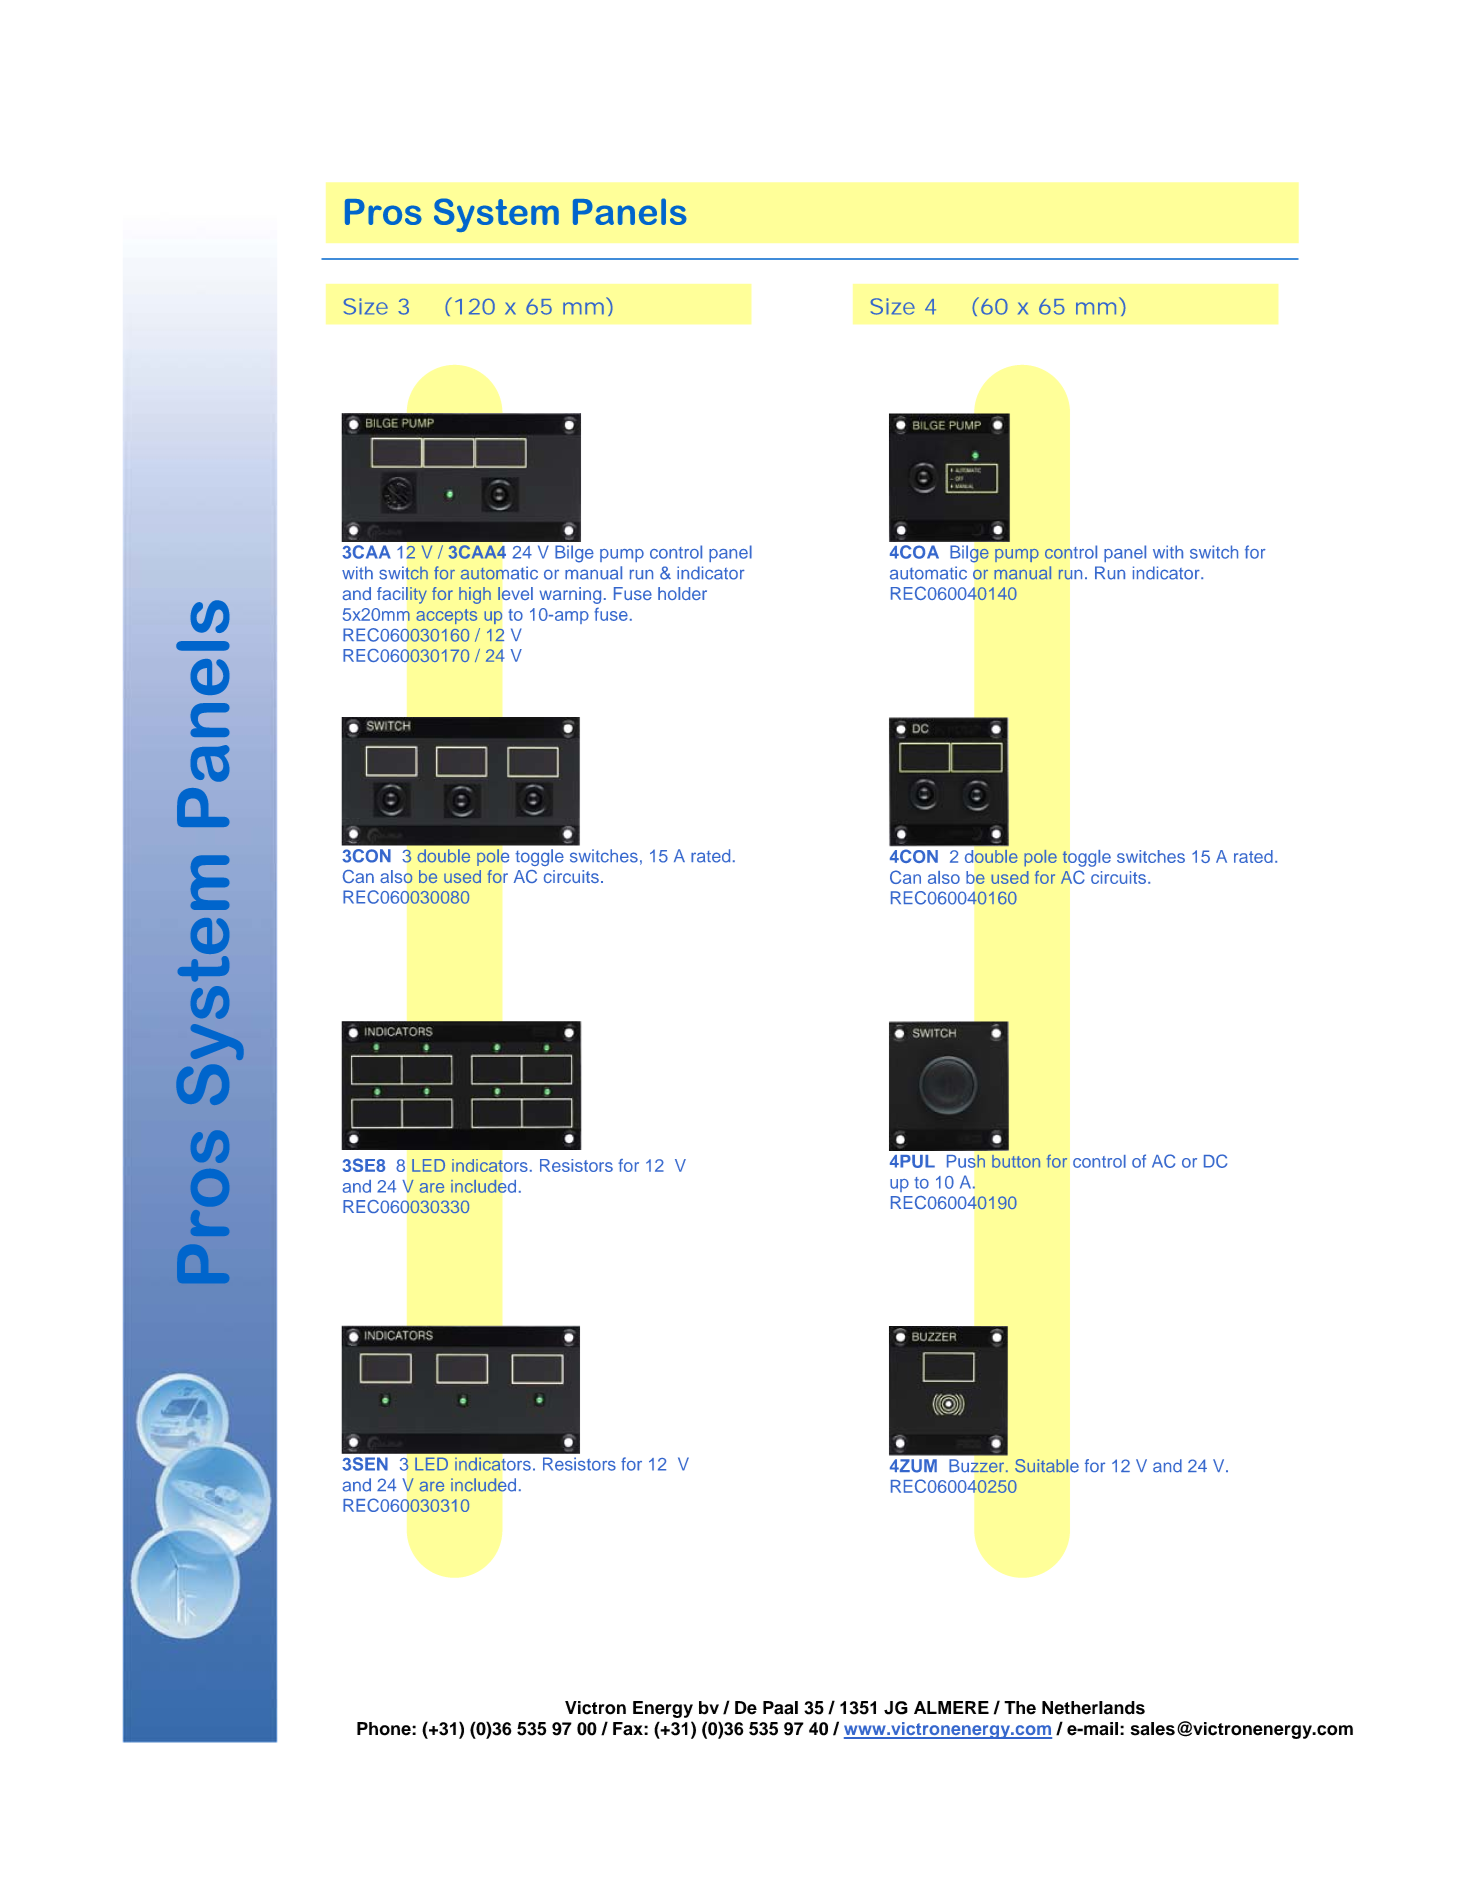  Describe the element at coordinates (475, 595) in the screenshot. I see `high` at that location.
